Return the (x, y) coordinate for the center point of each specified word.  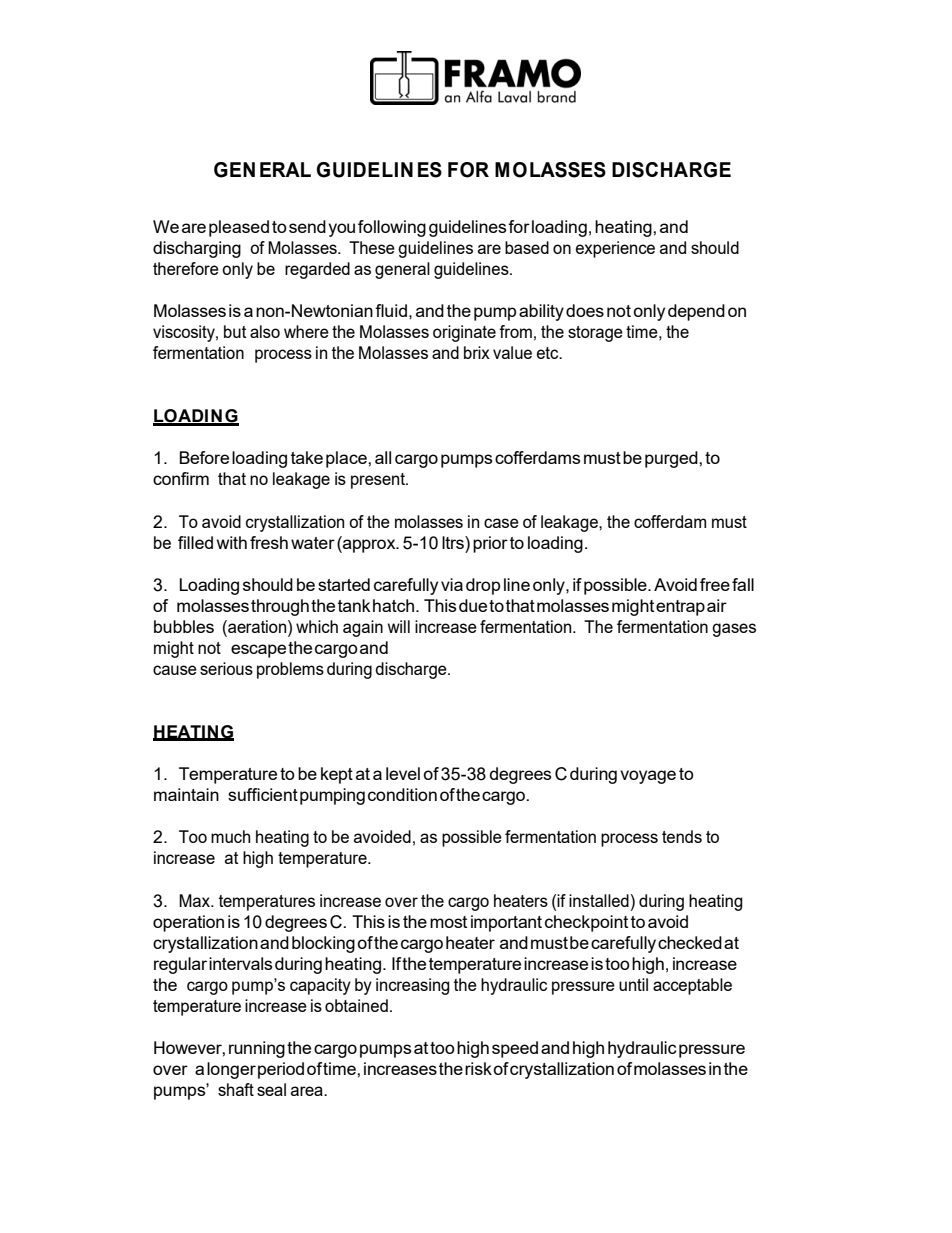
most (448, 922)
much (230, 836)
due (473, 605)
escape (258, 651)
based (527, 247)
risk (478, 1068)
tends (682, 836)
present (379, 481)
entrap (680, 608)
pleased (239, 228)
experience (615, 249)
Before (204, 457)
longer (231, 1070)
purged (672, 459)
